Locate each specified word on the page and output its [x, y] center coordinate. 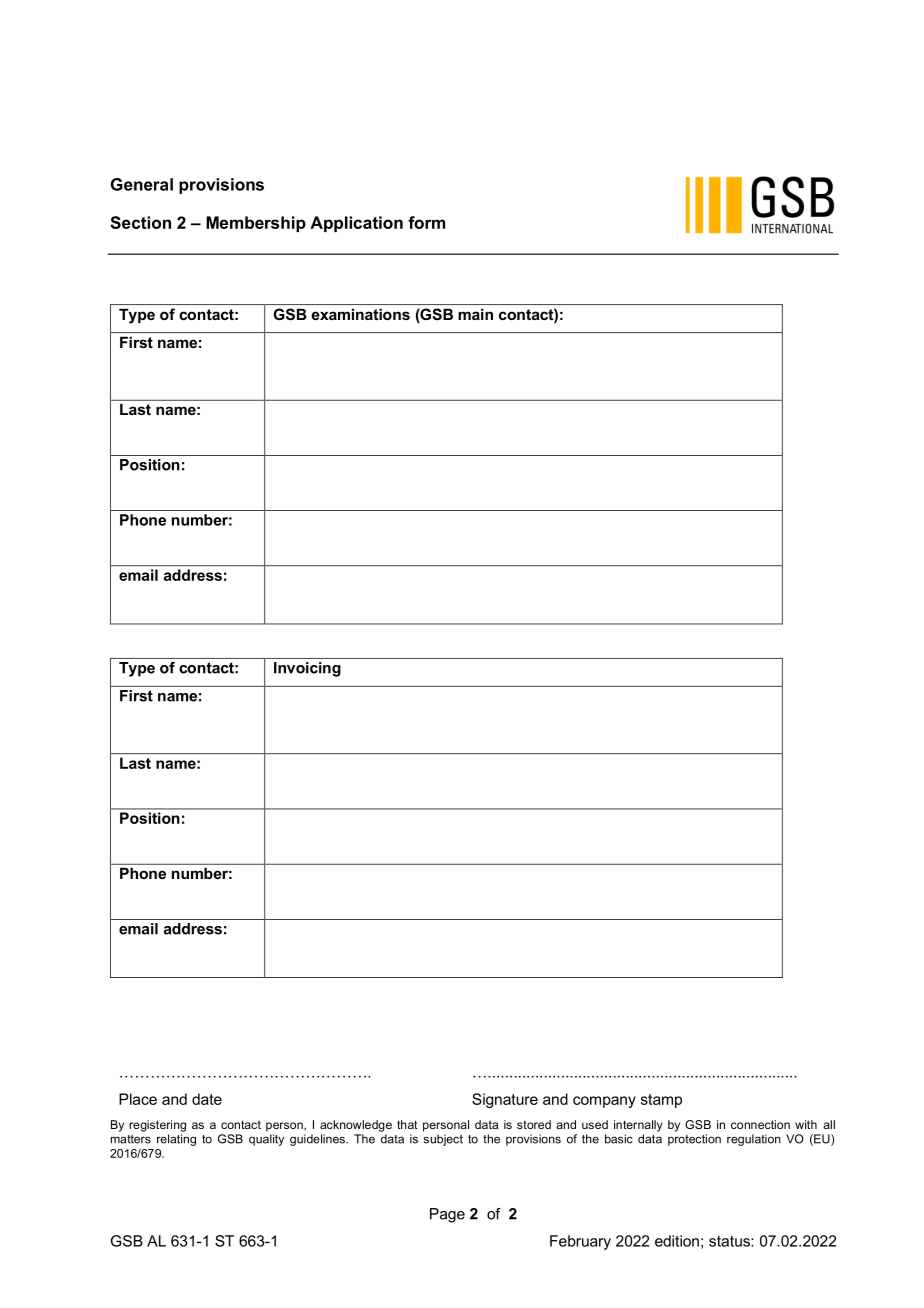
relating [176, 1140]
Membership [256, 224]
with [806, 1124]
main [475, 314]
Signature [505, 1100]
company [604, 1102]
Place [138, 1099]
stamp [661, 1101]
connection [760, 1124]
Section [140, 222]
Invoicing [307, 669]
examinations [361, 314]
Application [356, 224]
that [407, 1124]
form [426, 222]
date [207, 1099]
